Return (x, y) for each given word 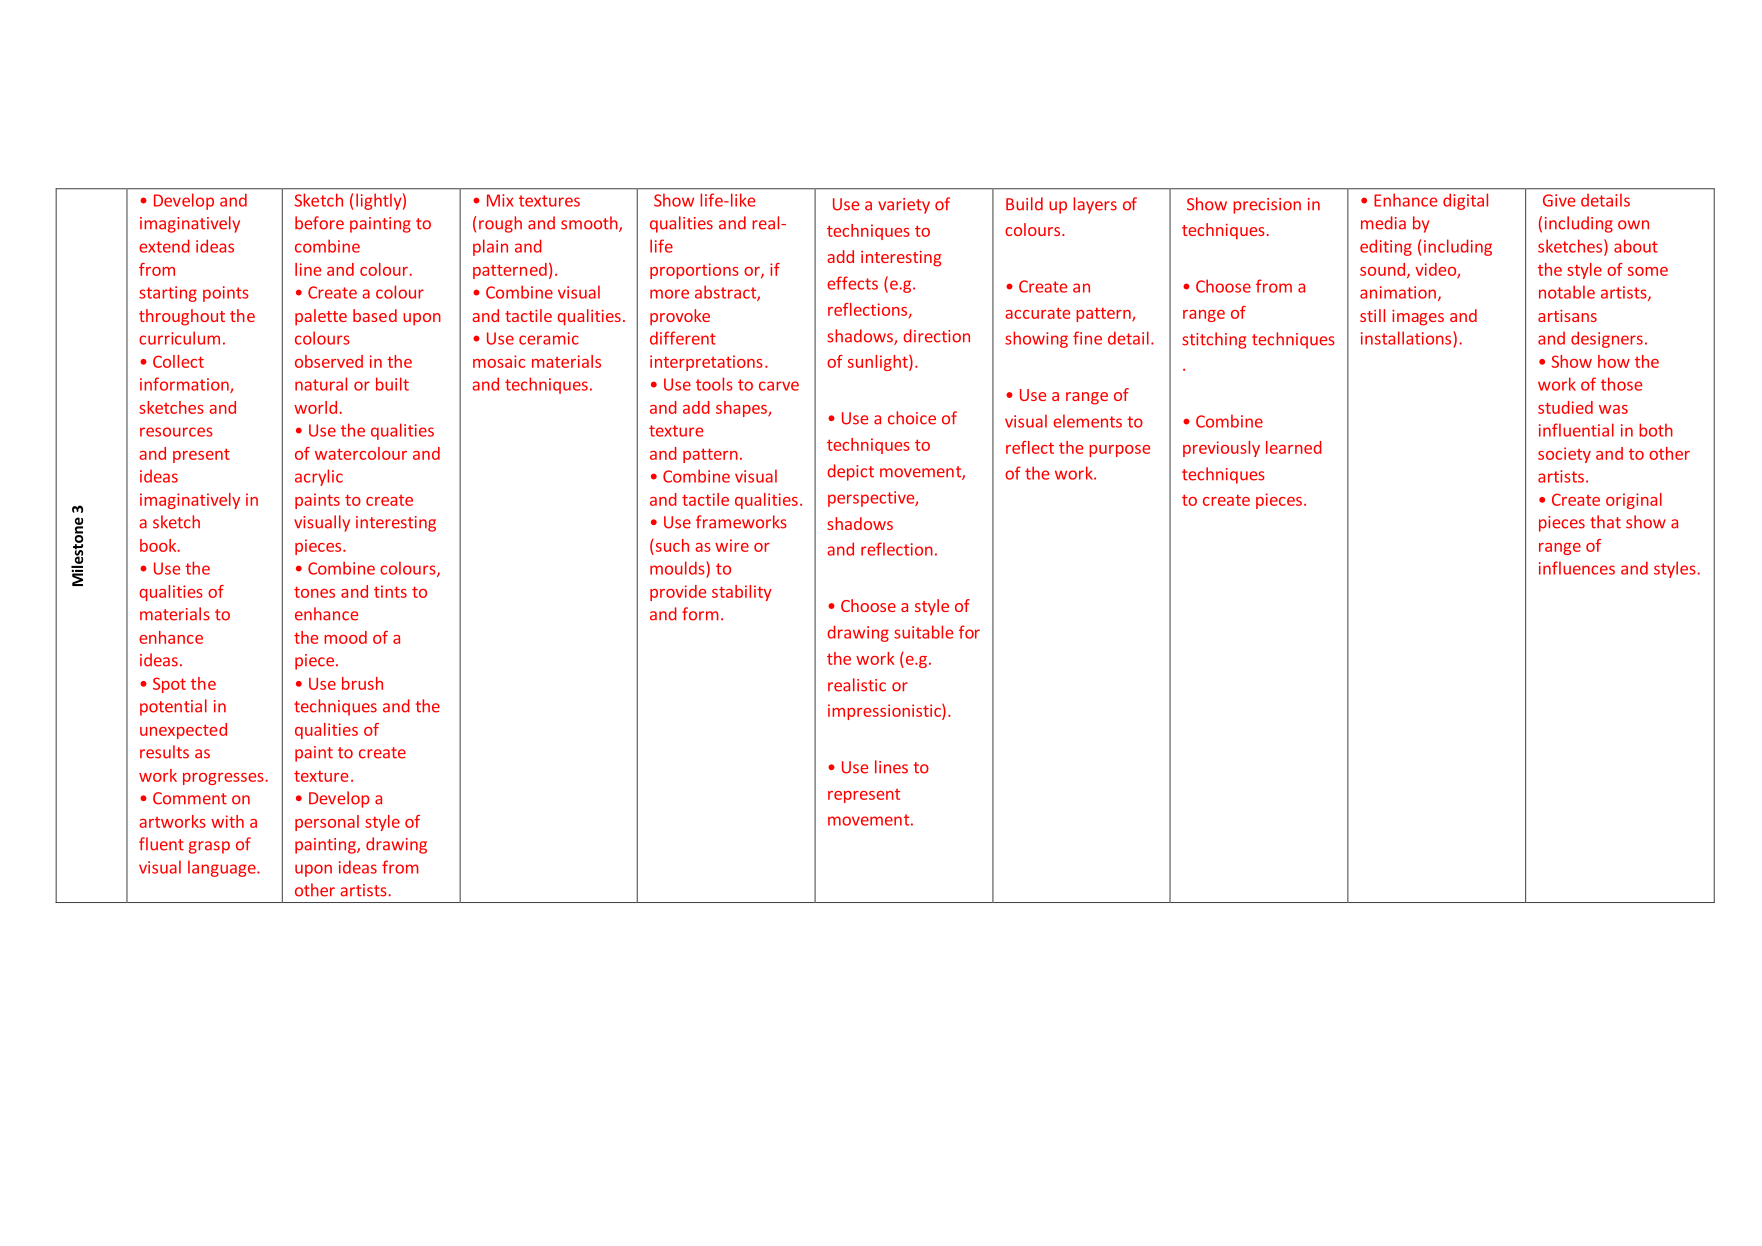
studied (1565, 407)
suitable (923, 632)
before (319, 223)
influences (1577, 568)
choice (912, 418)
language (223, 868)
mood (345, 637)
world (315, 407)
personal (327, 823)
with (227, 821)
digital (1465, 201)
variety (904, 206)
